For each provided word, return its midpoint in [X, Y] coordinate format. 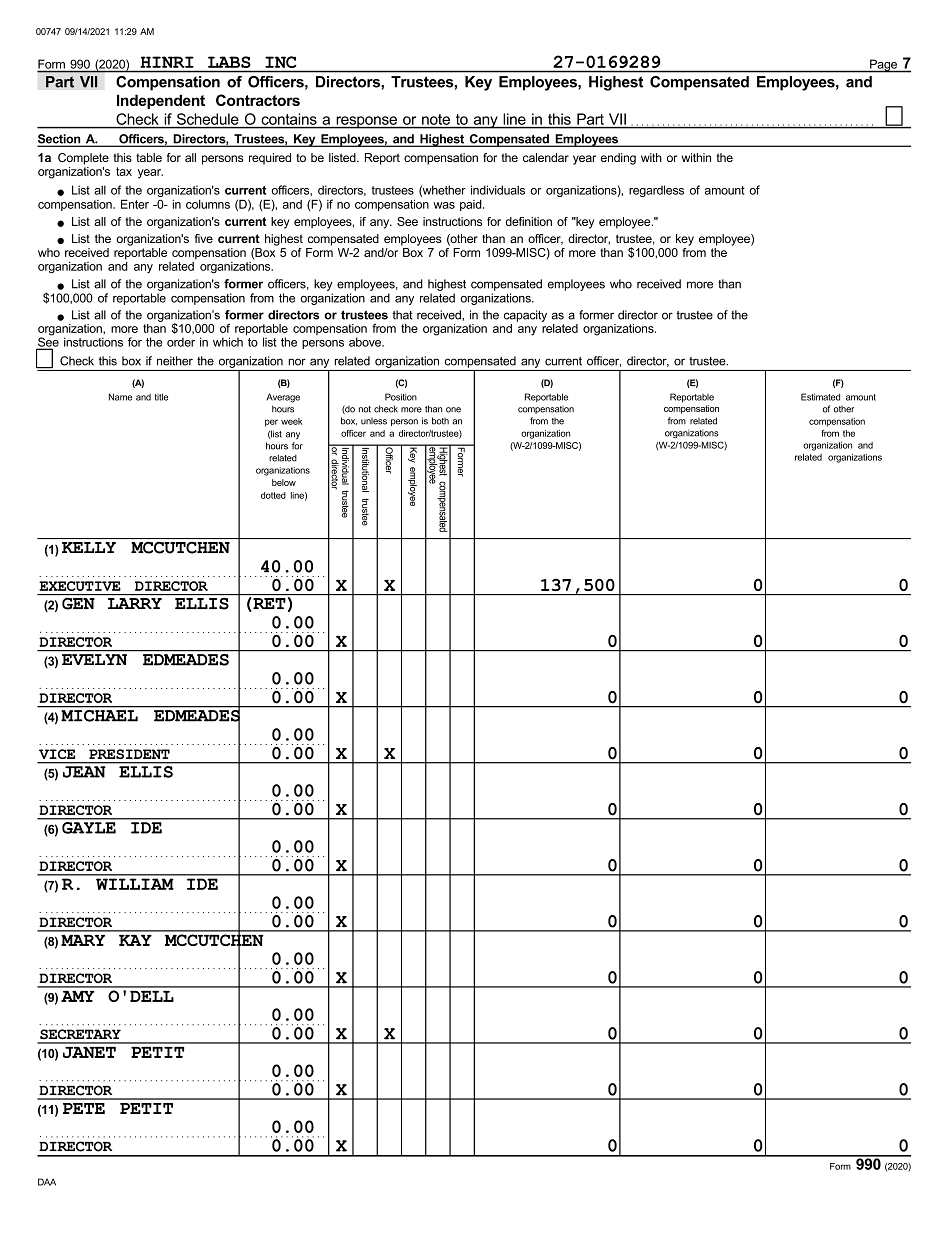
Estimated [820, 397]
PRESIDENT [129, 754]
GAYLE [89, 828]
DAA [47, 1182]
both [440, 421]
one [453, 410]
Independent [161, 101]
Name [120, 397]
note [436, 119]
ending [618, 159]
